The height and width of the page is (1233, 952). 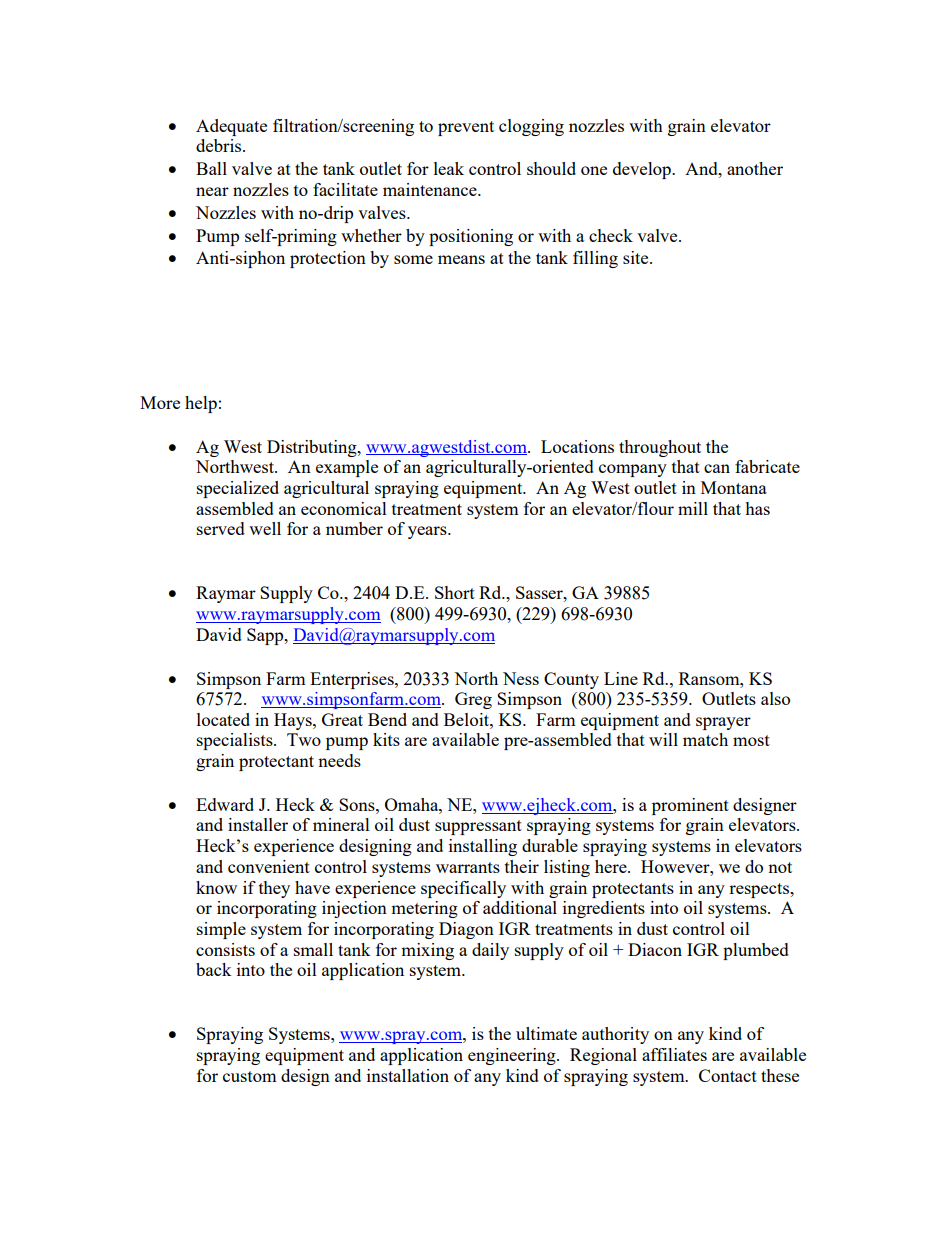 I want to click on affiliates, so click(x=674, y=1054).
